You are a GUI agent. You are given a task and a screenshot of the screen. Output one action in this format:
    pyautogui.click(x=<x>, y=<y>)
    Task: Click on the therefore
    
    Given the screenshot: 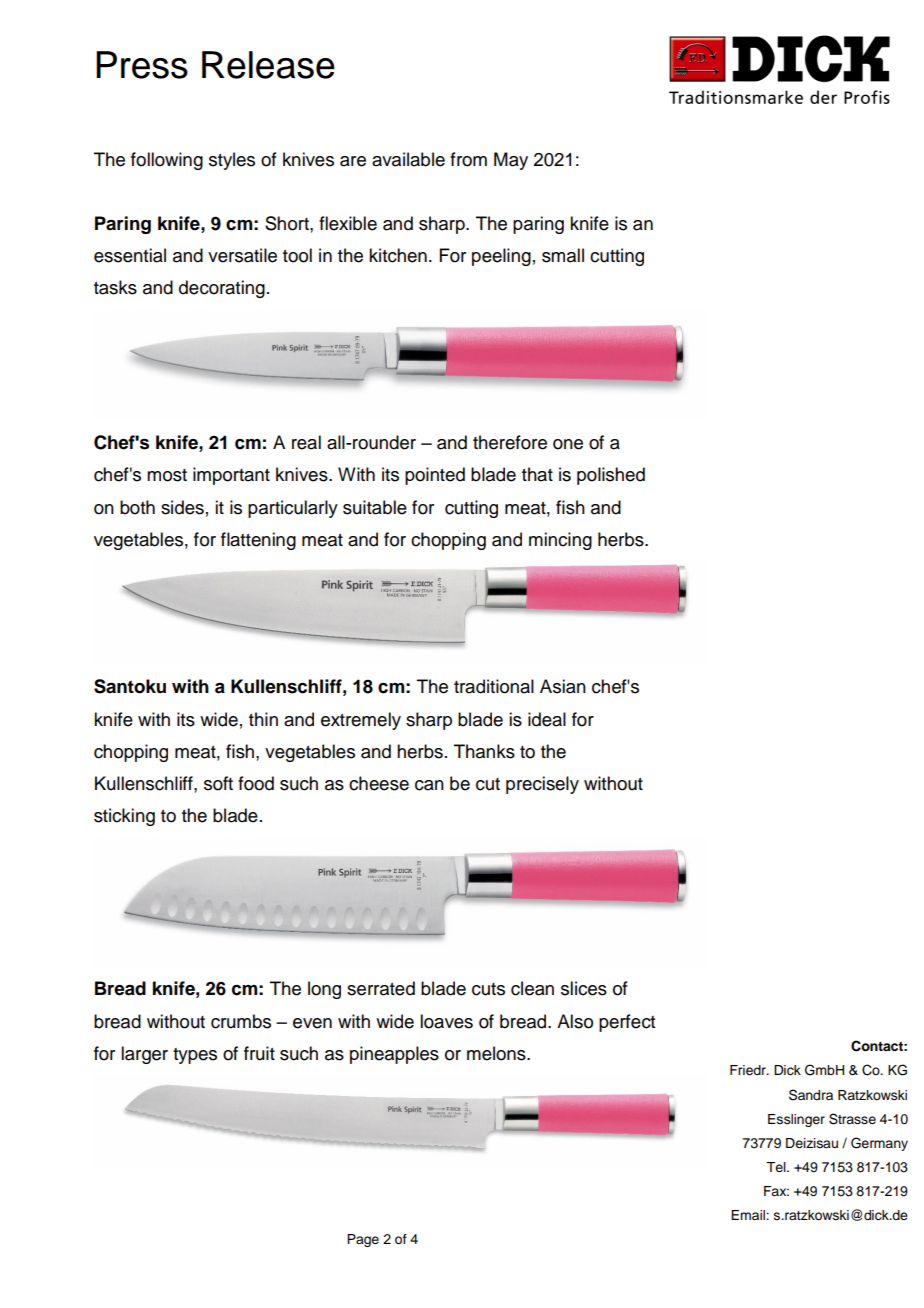 What is the action you would take?
    pyautogui.click(x=510, y=442)
